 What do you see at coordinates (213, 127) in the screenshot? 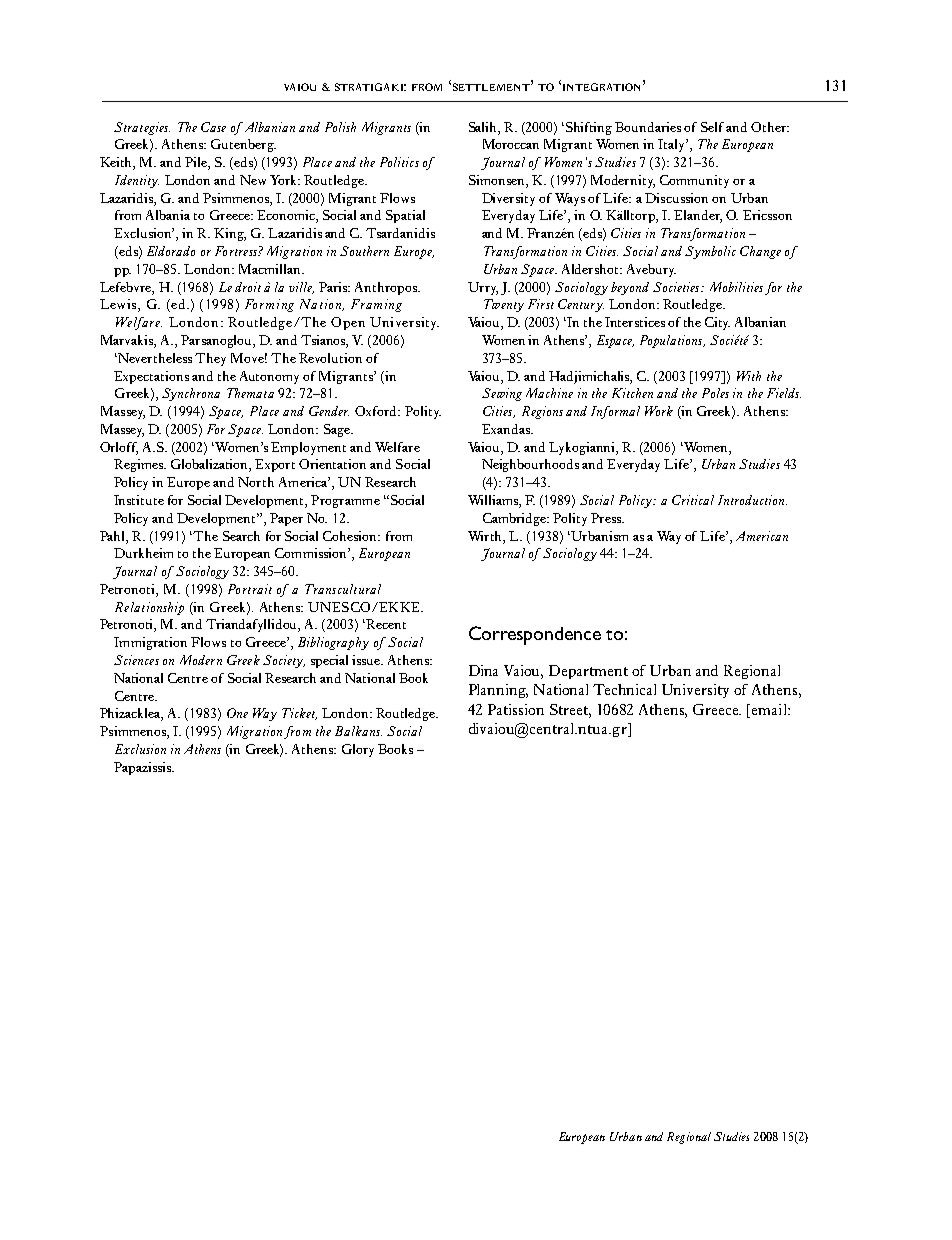
I see `Case` at bounding box center [213, 127].
